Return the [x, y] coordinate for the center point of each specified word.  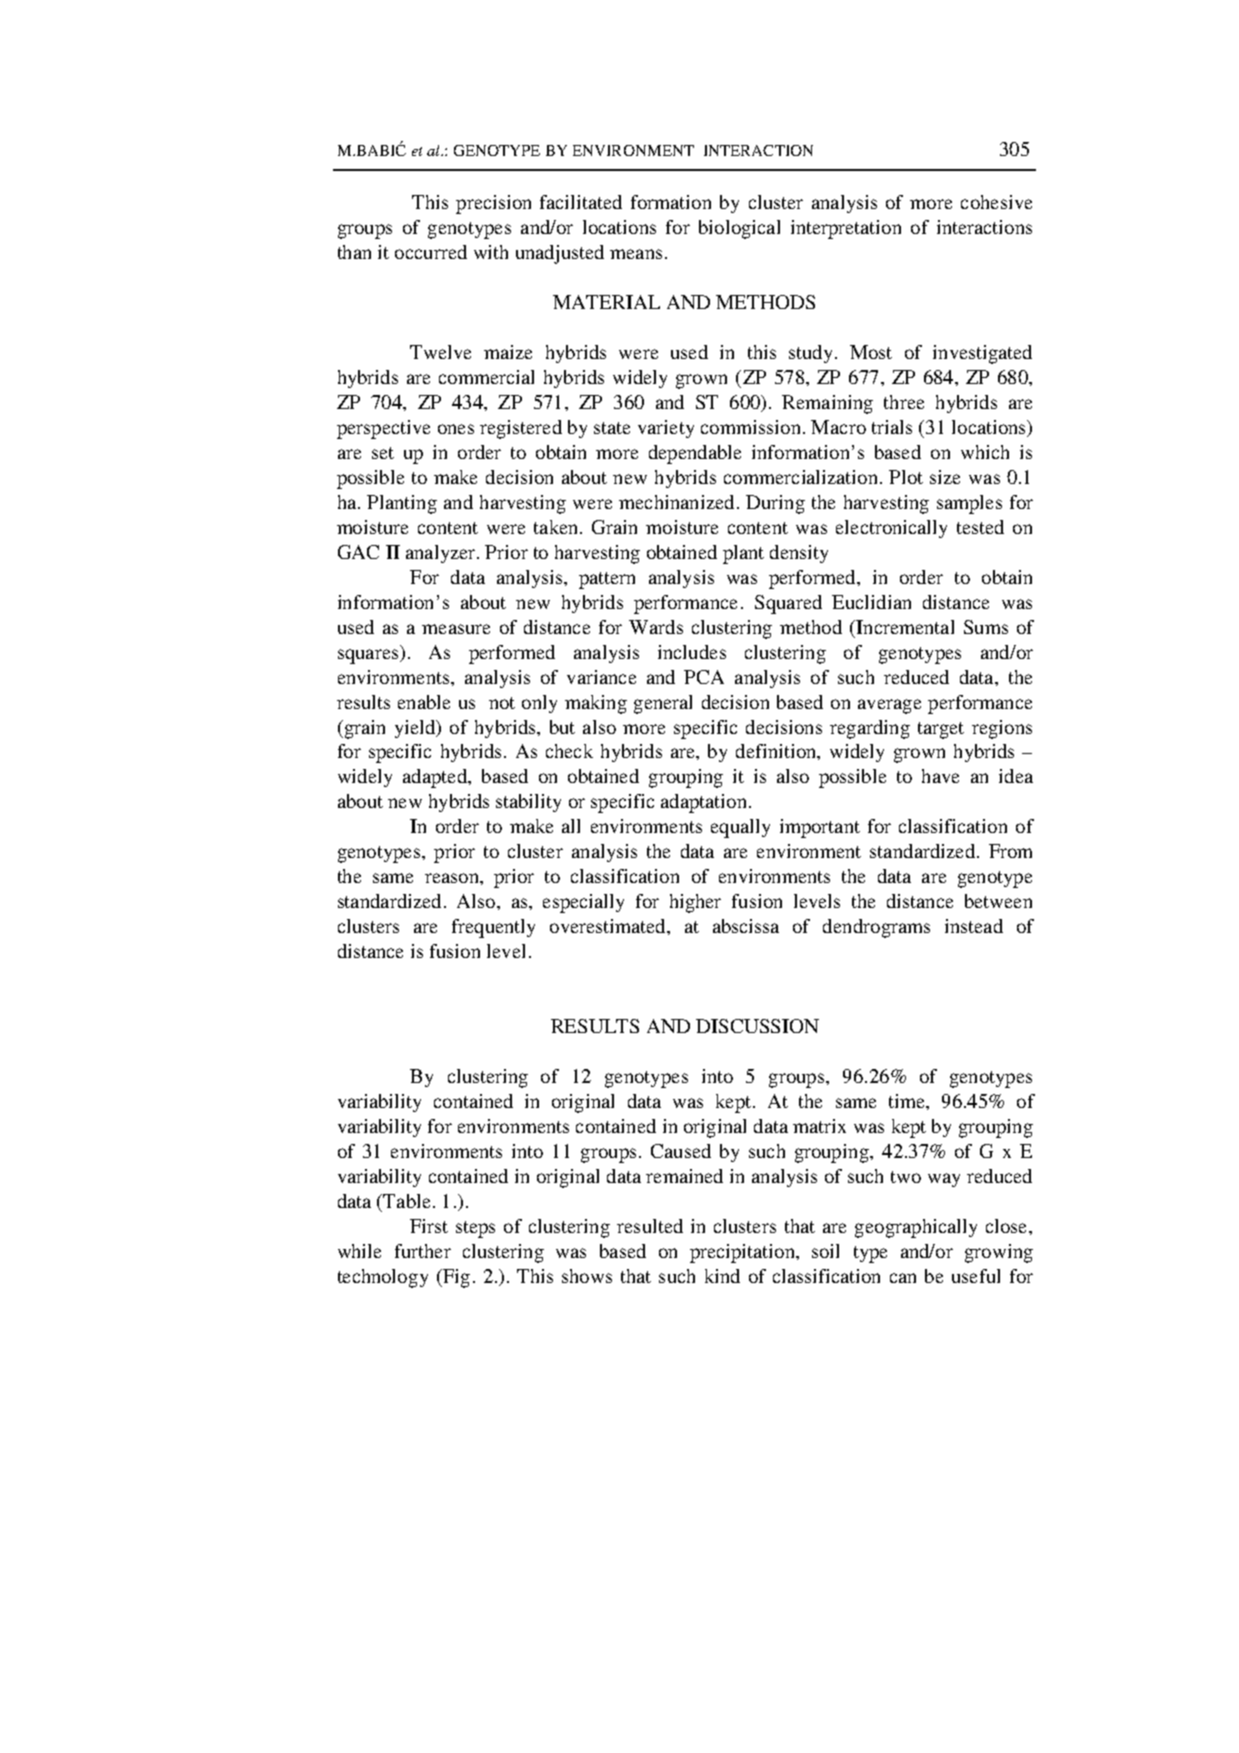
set [383, 453]
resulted [650, 1226]
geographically [916, 1228]
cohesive [996, 202]
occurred [431, 252]
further [423, 1251]
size [945, 477]
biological [739, 229]
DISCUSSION [757, 1026]
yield [416, 729]
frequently [493, 928]
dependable [695, 454]
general [663, 704]
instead [974, 926]
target [941, 730]
